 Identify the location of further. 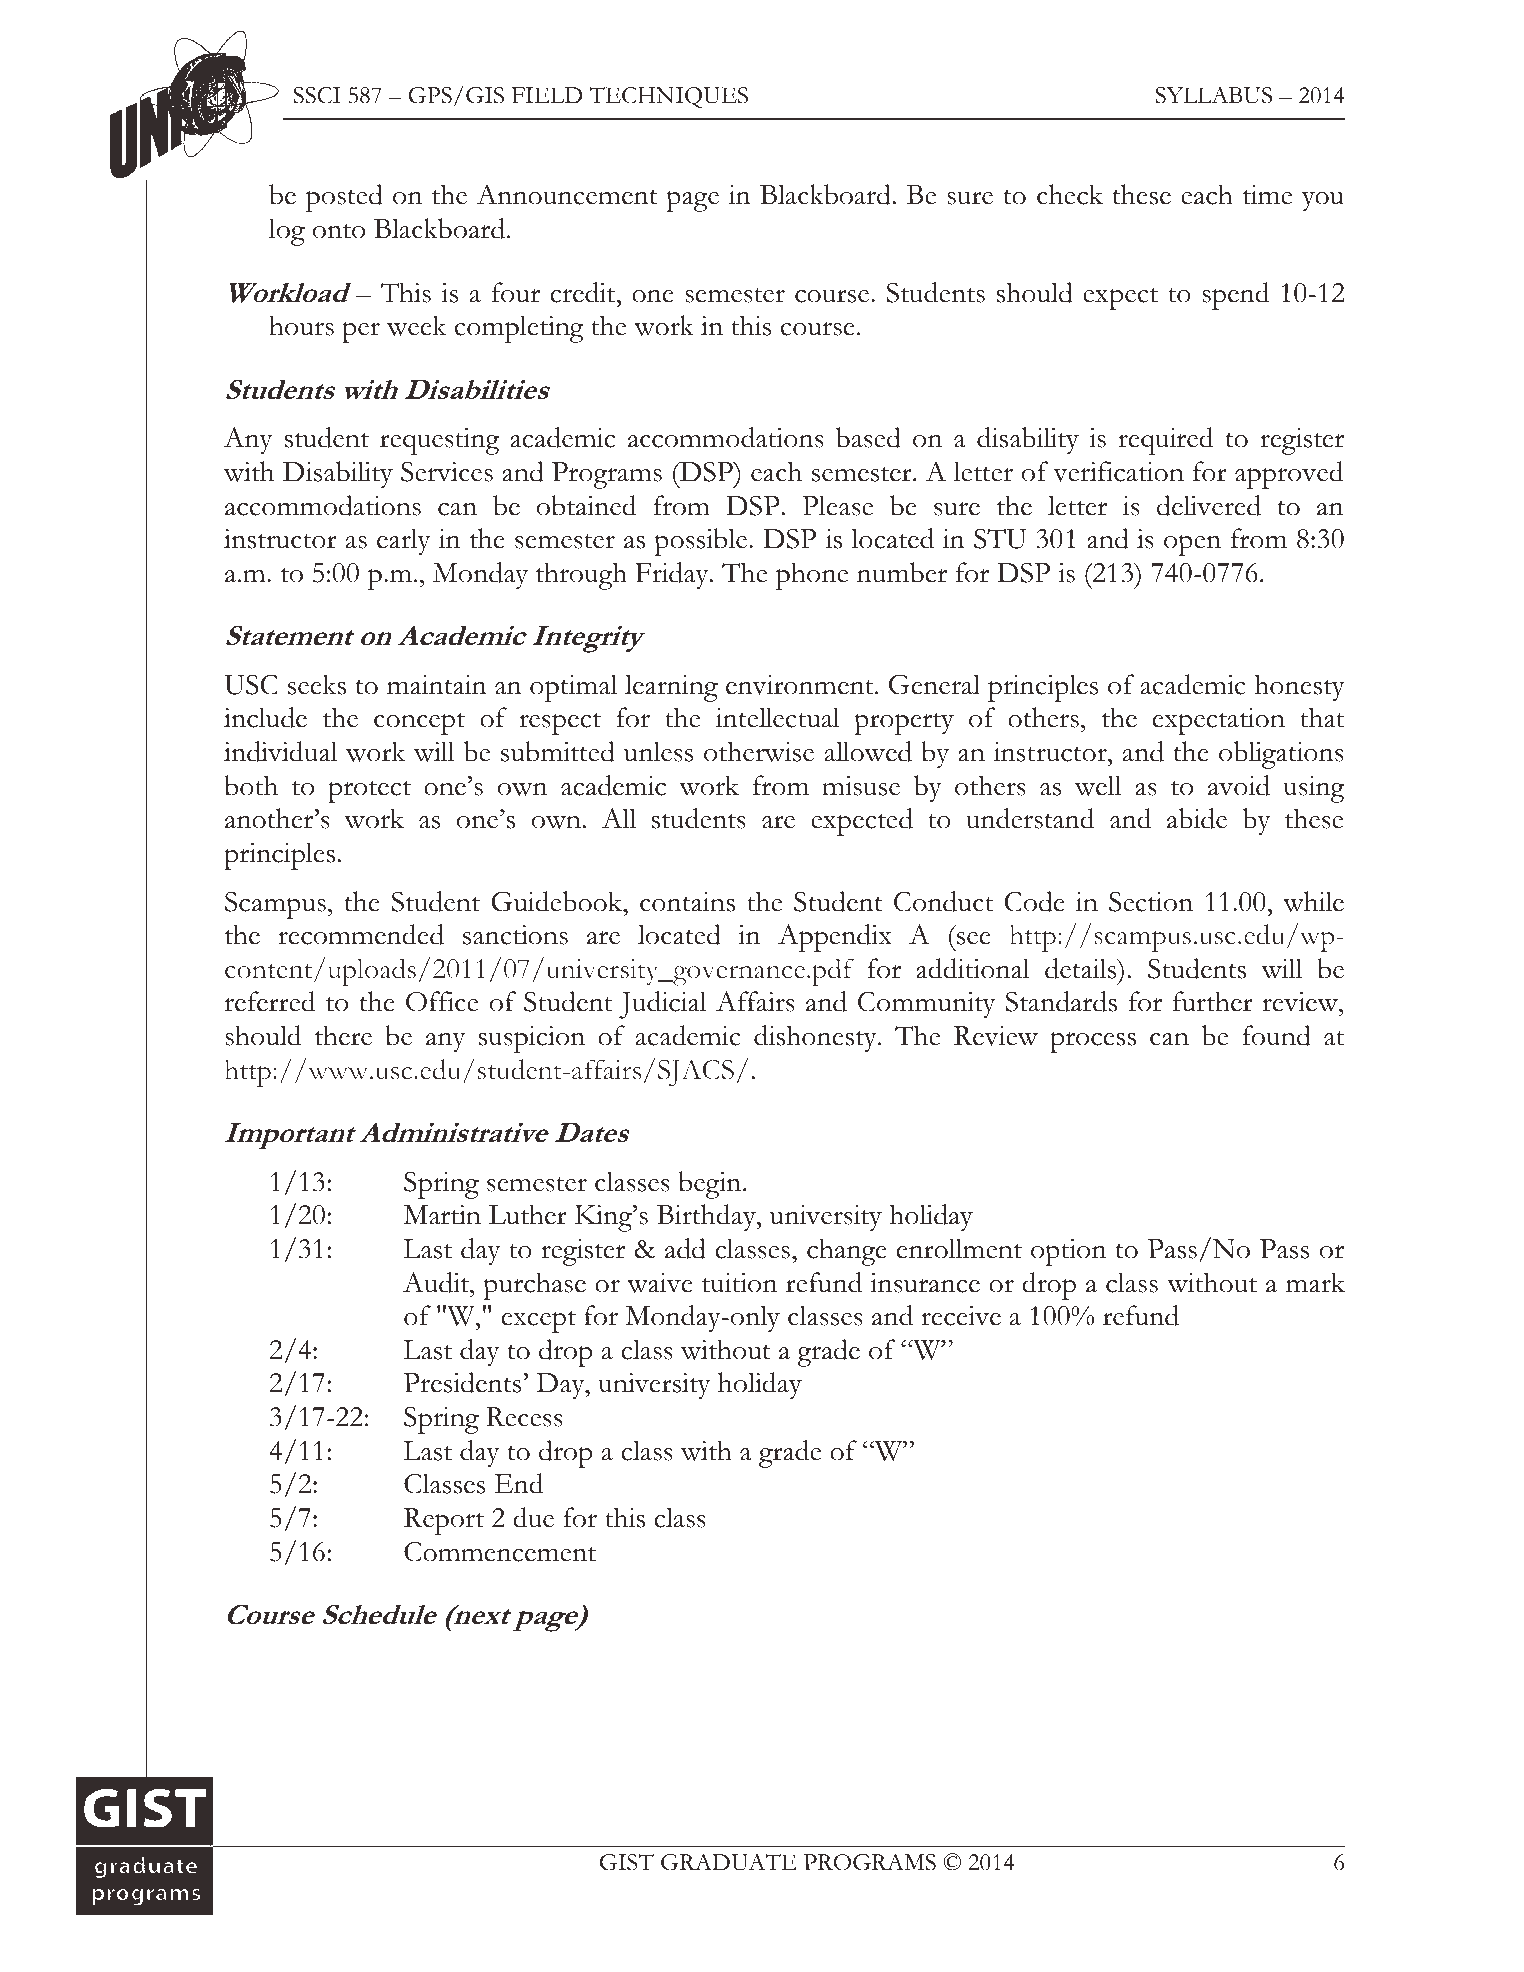
(1213, 1001).
